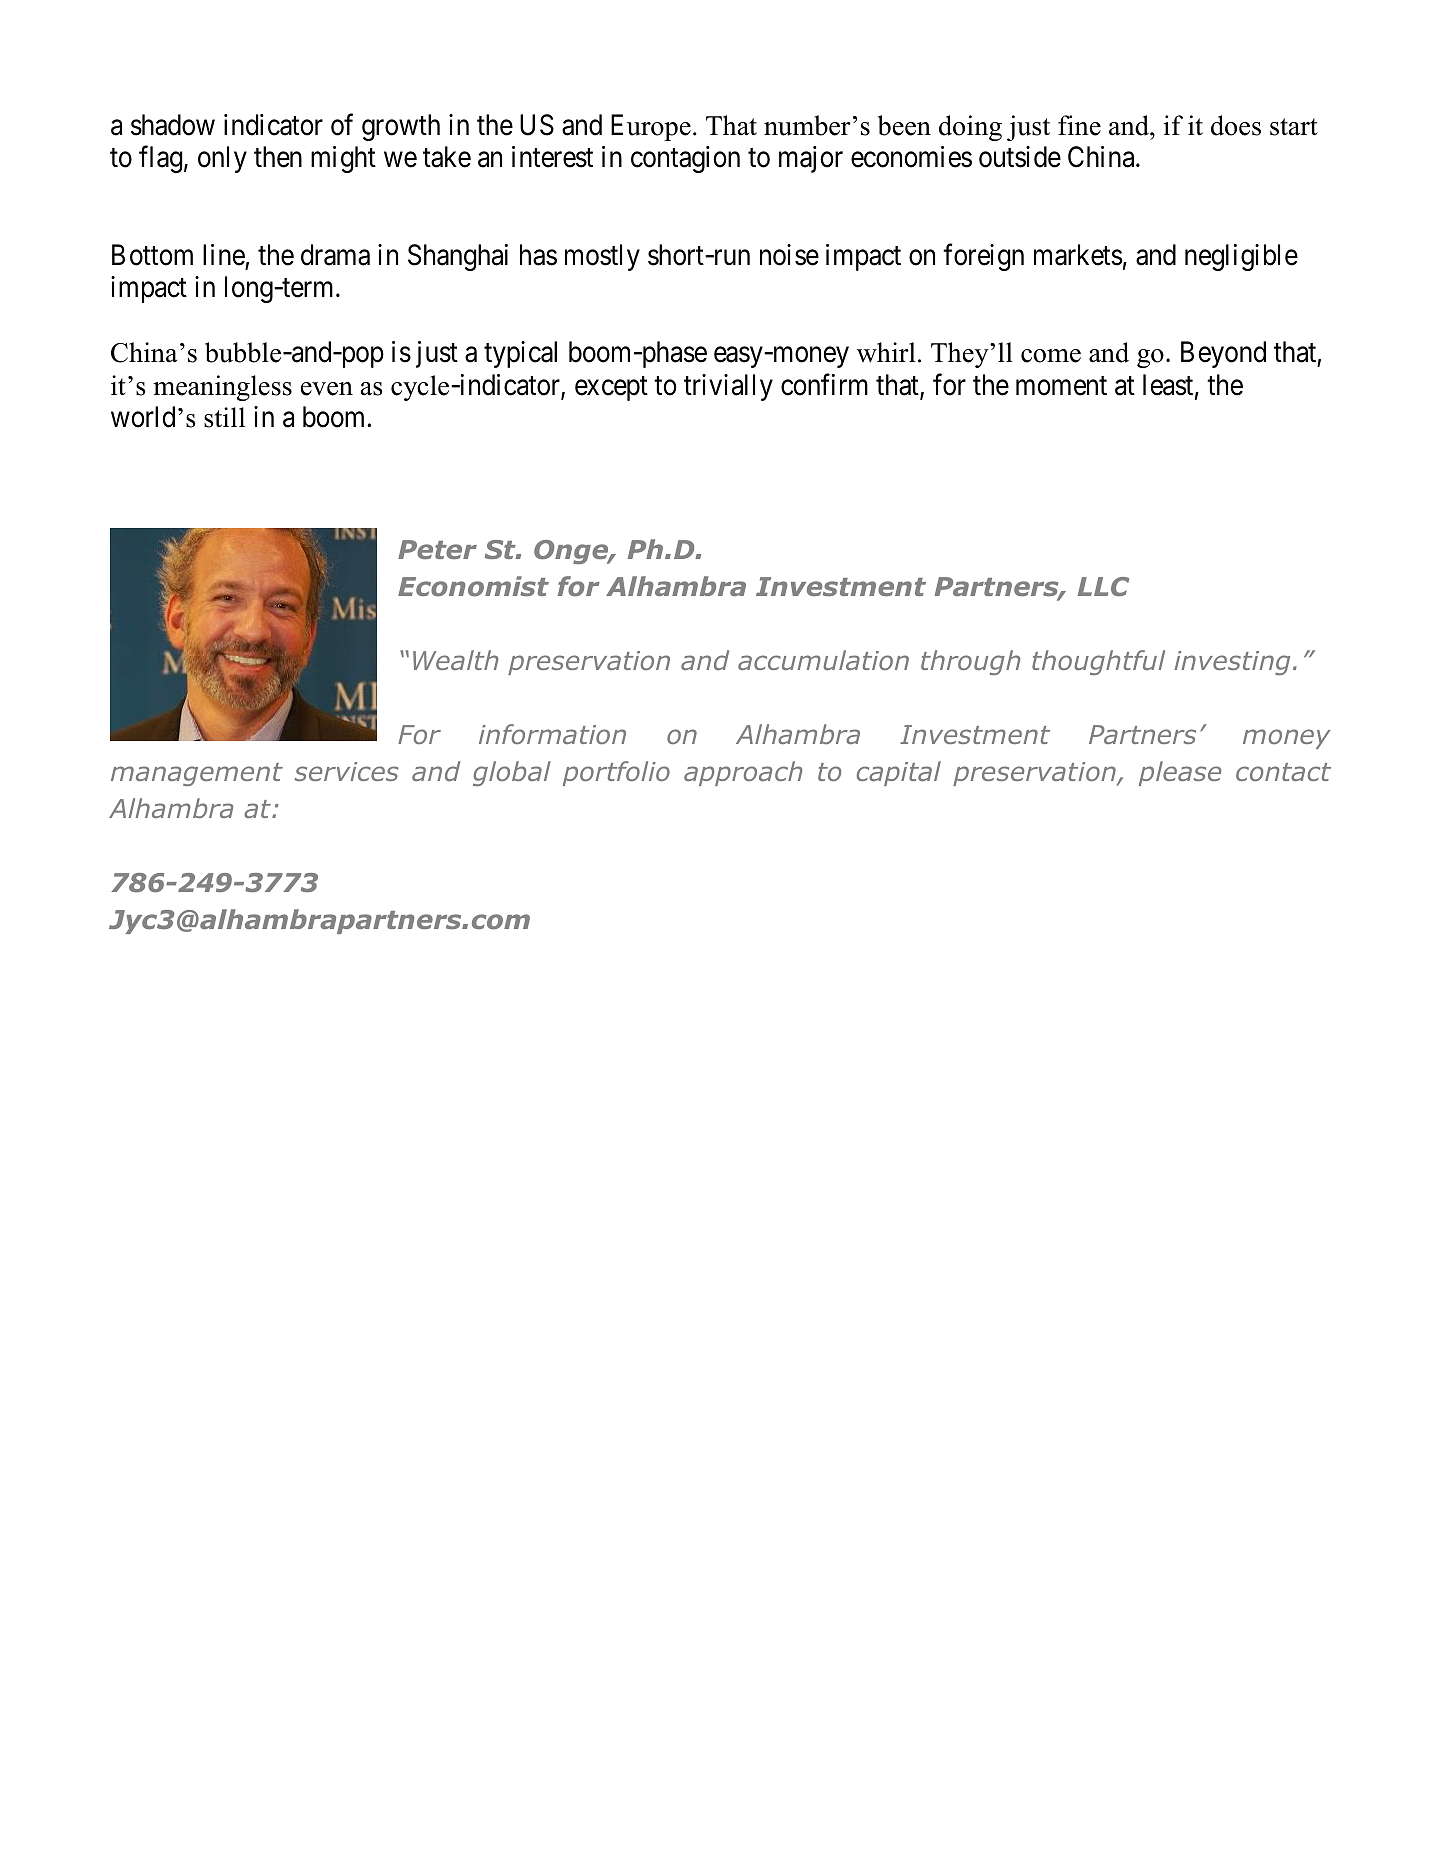 The width and height of the screenshot is (1440, 1863). Describe the element at coordinates (1103, 586) in the screenshot. I see `LLC` at that location.
